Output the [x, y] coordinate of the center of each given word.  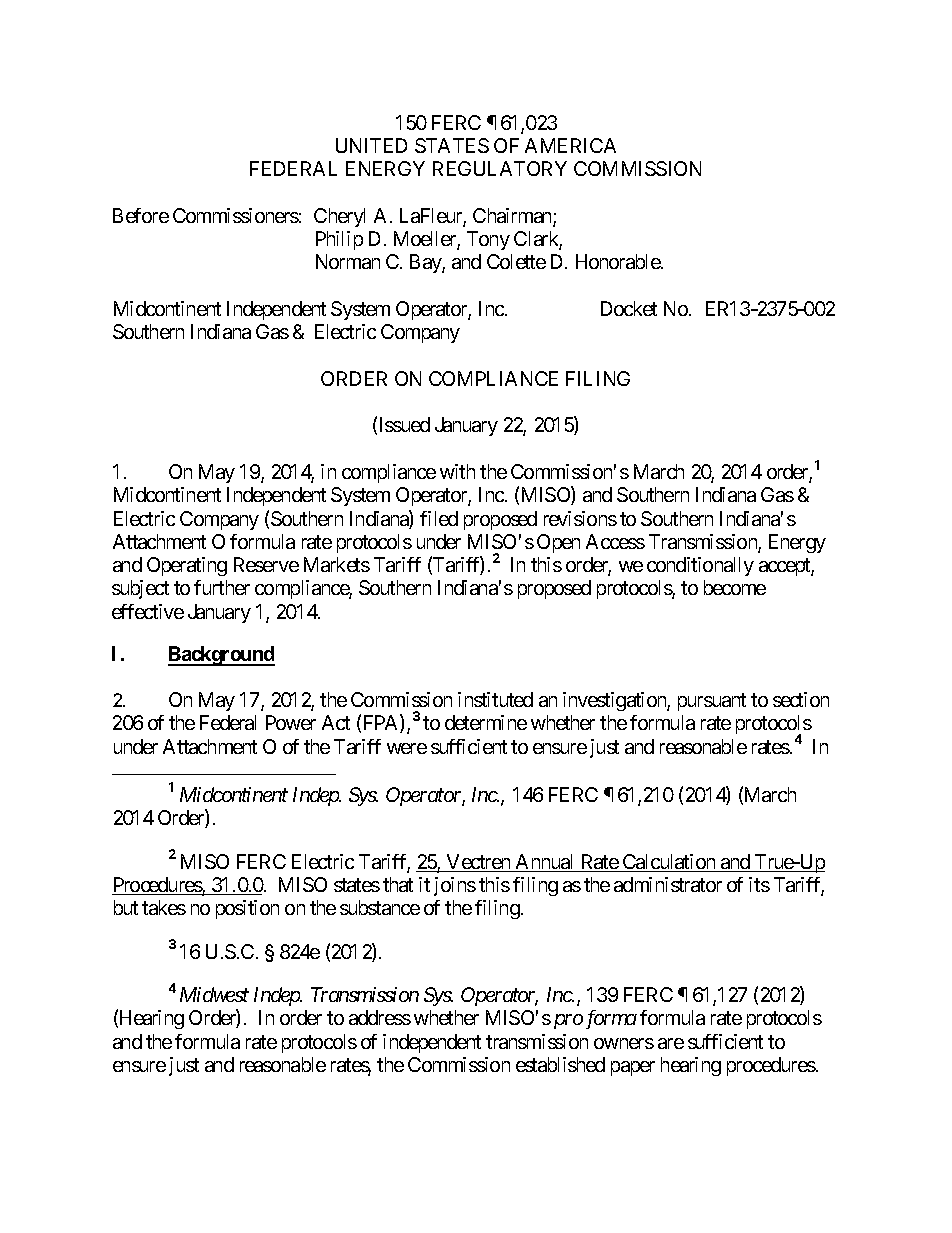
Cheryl [339, 217]
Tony [488, 240]
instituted [495, 699]
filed [439, 518]
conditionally [700, 566]
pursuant [712, 702]
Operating [187, 566]
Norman [348, 261]
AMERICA [570, 145]
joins [455, 886]
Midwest [214, 994]
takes [164, 907]
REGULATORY [500, 168]
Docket [629, 308]
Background [221, 656]
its [759, 884]
